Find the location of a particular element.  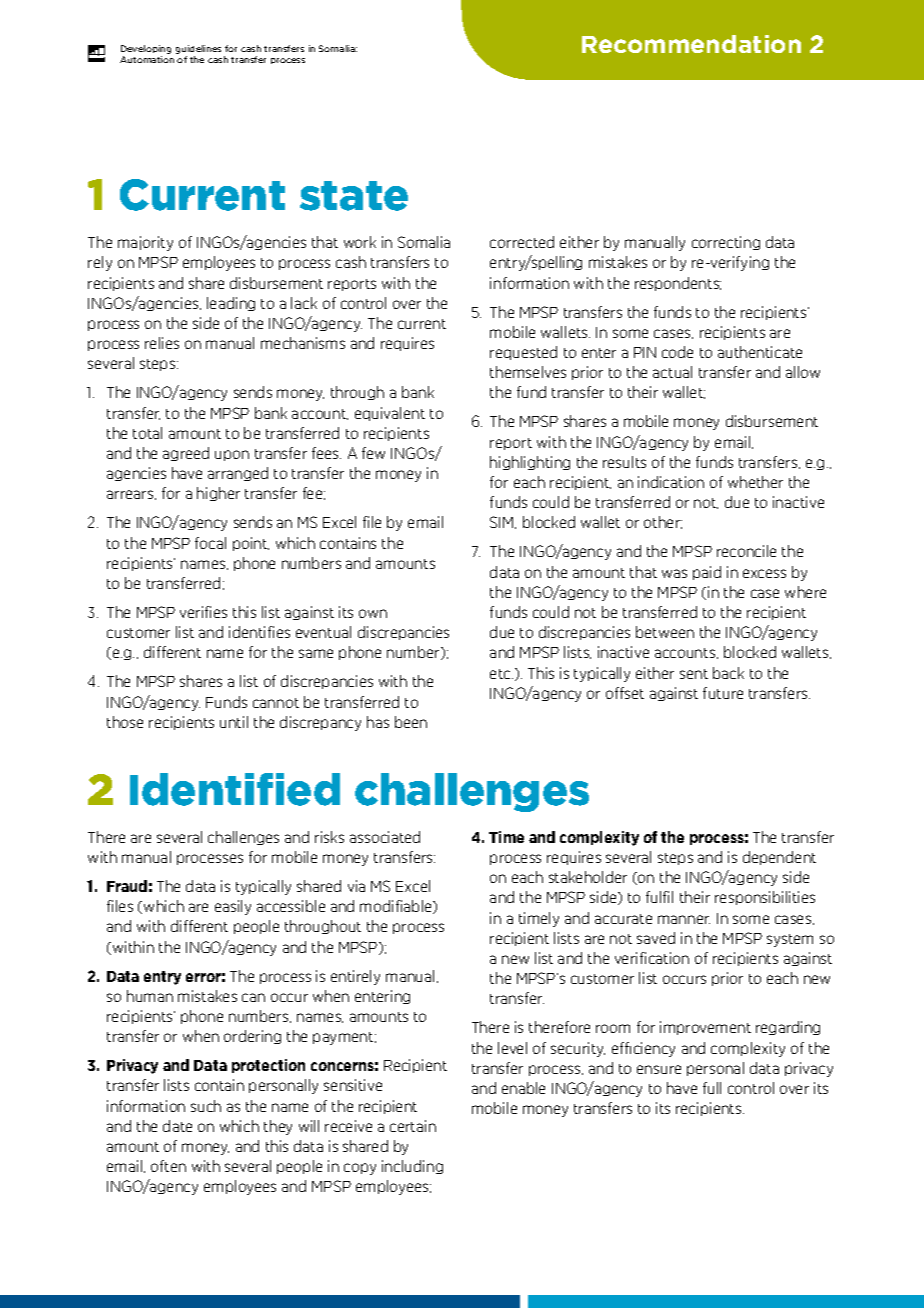

paid is located at coordinates (707, 573).
